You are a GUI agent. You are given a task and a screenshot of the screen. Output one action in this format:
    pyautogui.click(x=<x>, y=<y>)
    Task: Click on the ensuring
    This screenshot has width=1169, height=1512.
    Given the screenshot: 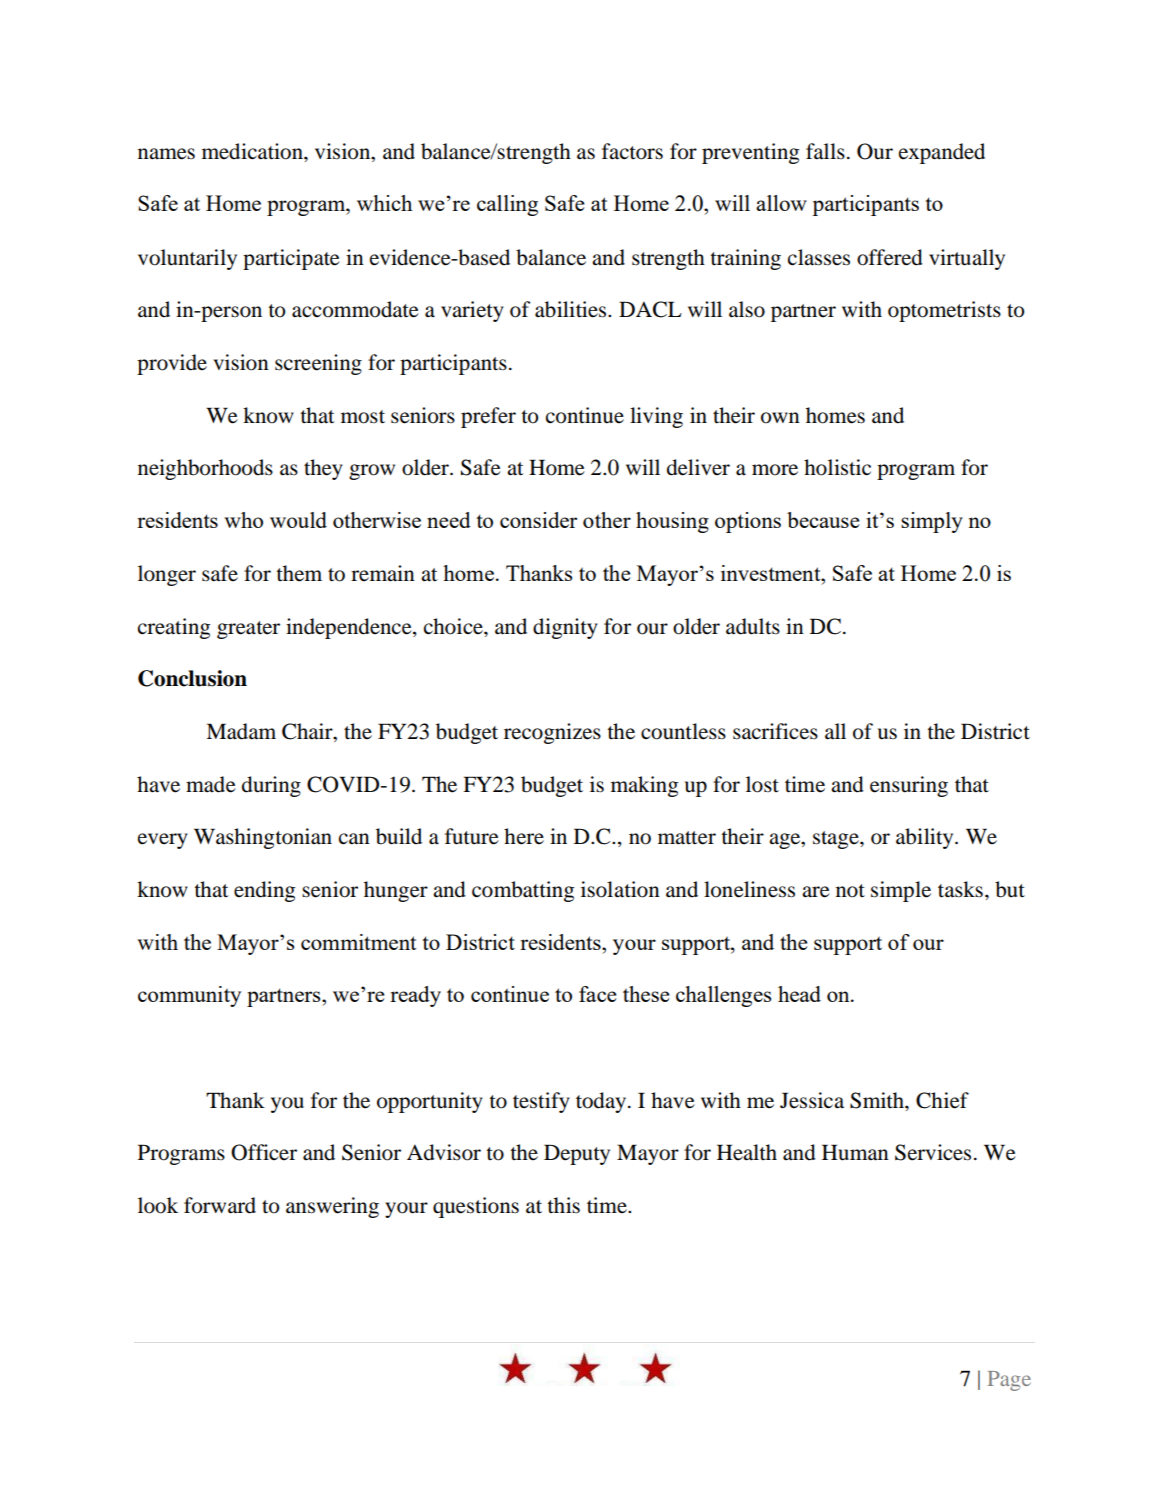 What is the action you would take?
    pyautogui.click(x=909, y=786)
